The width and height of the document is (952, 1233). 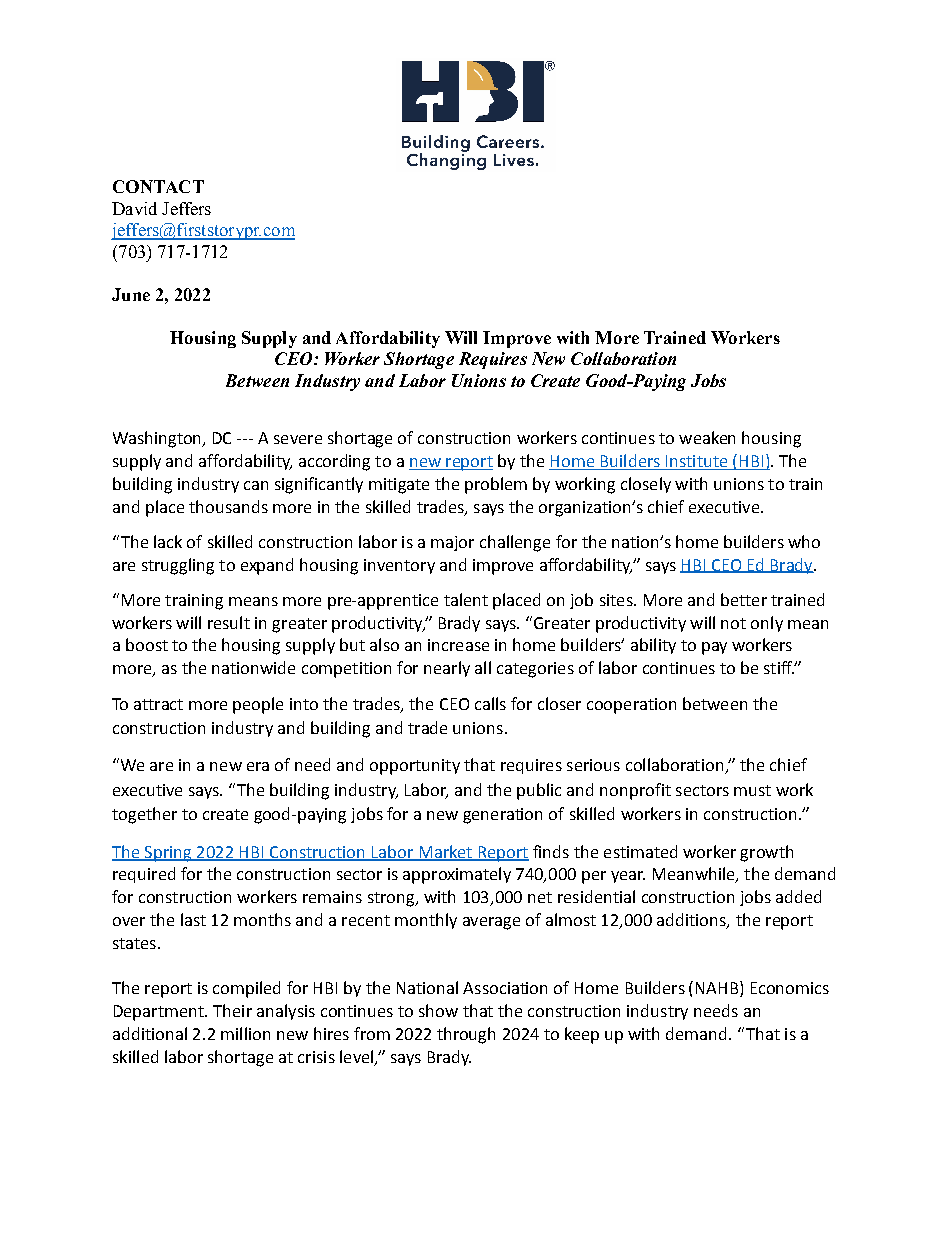 I want to click on talent, so click(x=466, y=599).
